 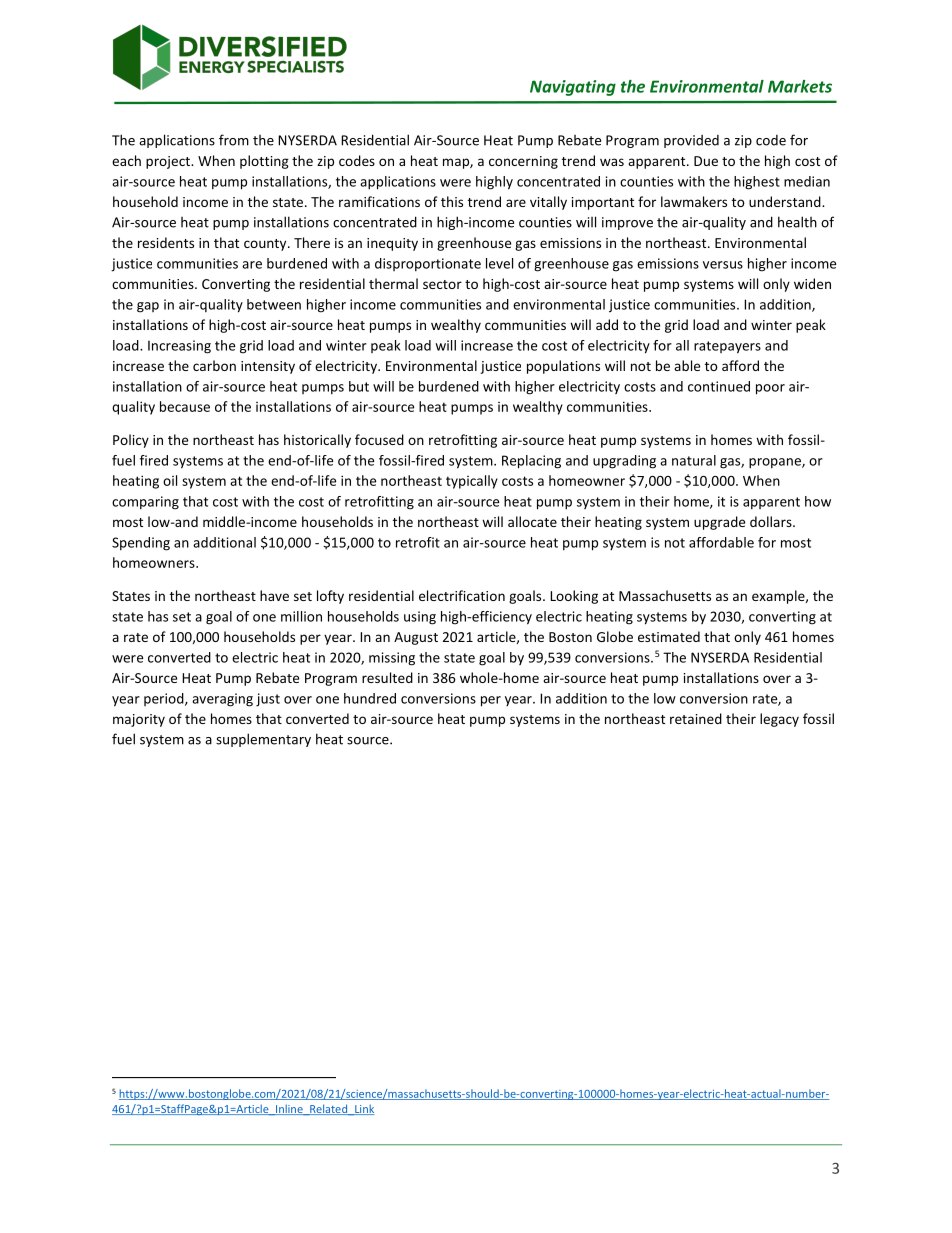 I want to click on from, so click(x=234, y=140).
